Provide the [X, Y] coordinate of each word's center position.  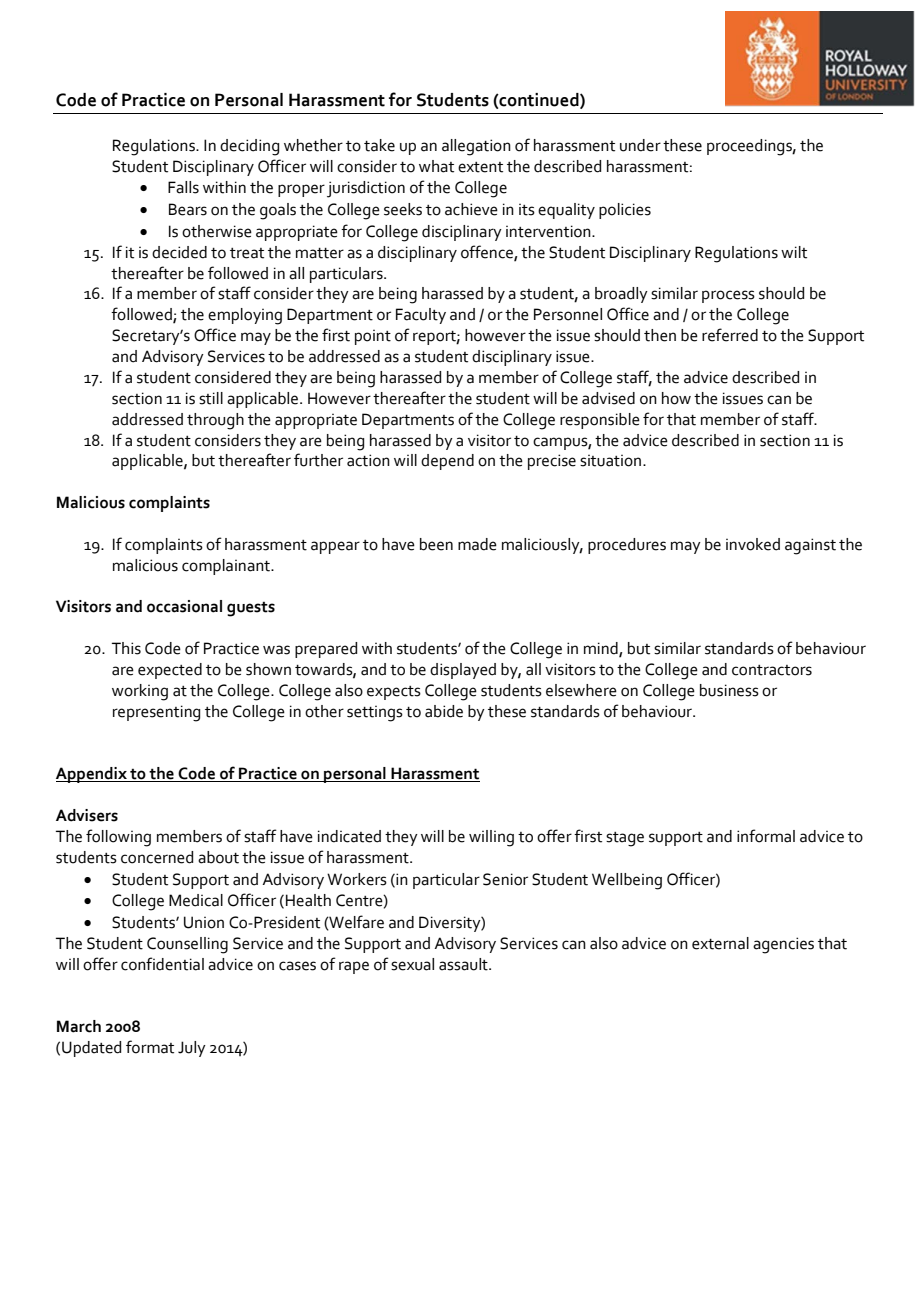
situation [612, 461]
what [436, 166]
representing [156, 713]
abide [444, 711]
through [215, 421]
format [150, 1047]
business [729, 690]
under [640, 145]
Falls [183, 187]
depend [447, 462]
